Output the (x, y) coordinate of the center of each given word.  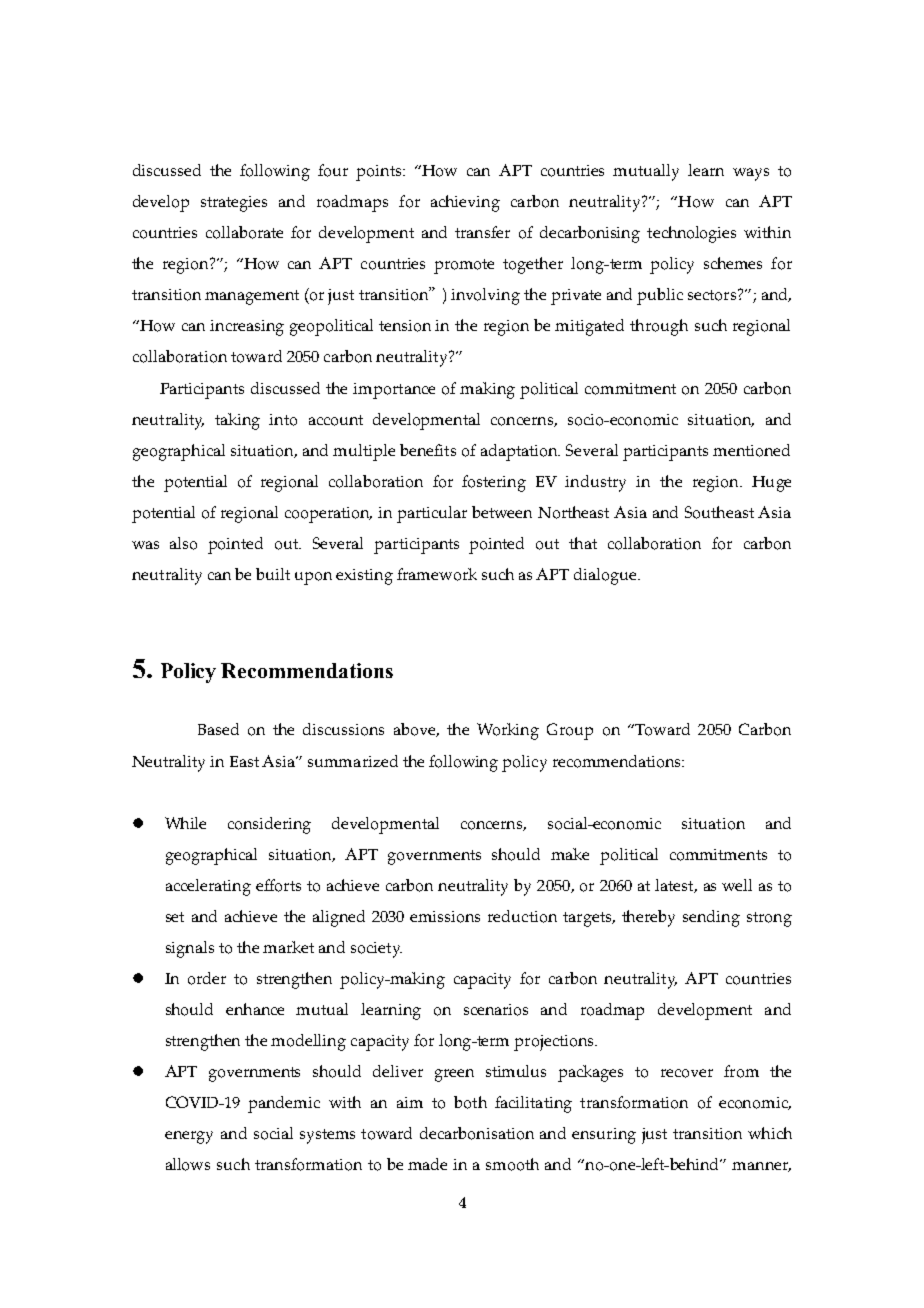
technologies (691, 234)
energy (189, 1137)
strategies (234, 204)
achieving (465, 203)
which (770, 1133)
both (470, 1102)
